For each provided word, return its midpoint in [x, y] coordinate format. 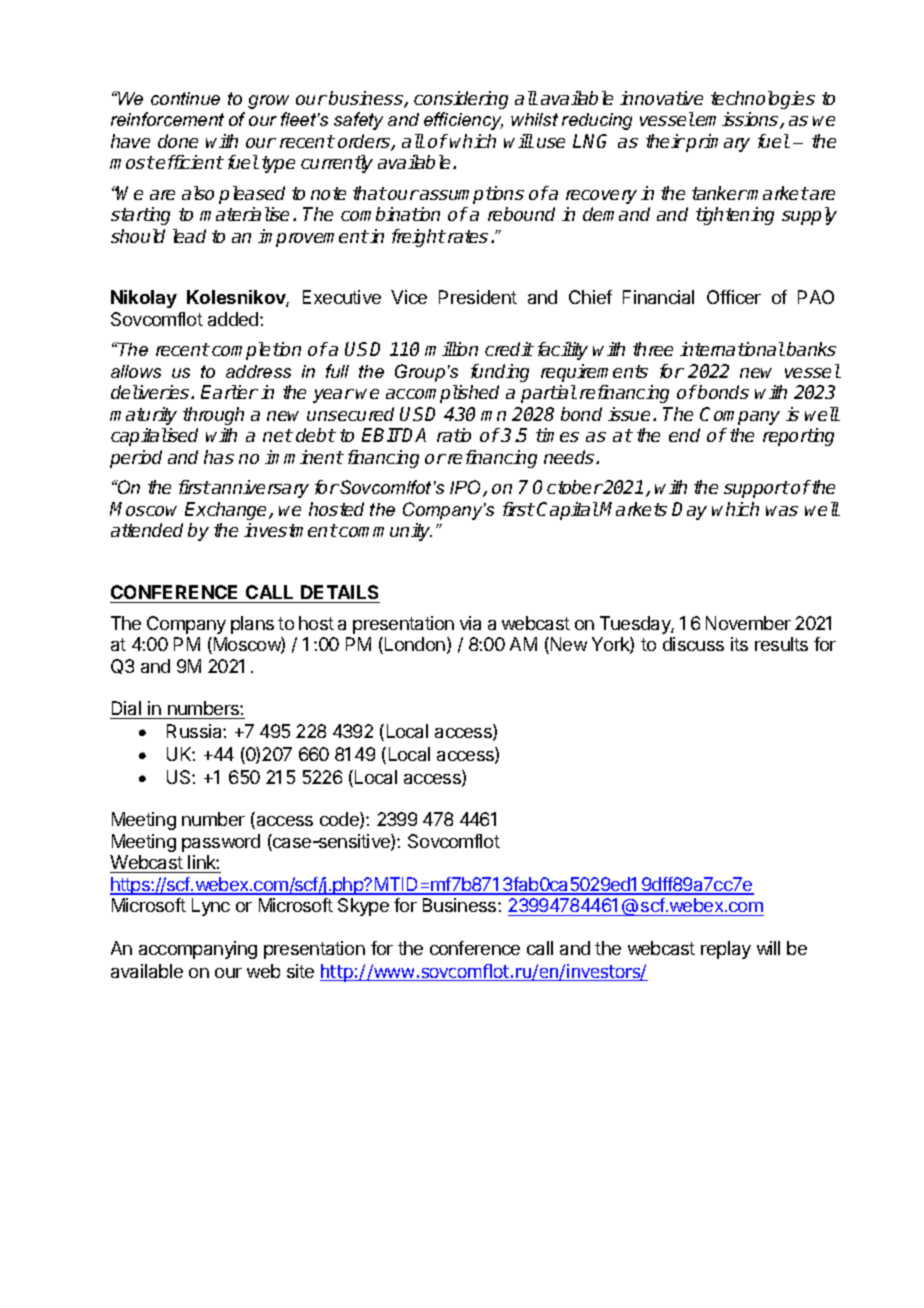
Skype [363, 907]
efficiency [463, 121]
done [178, 141]
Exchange [227, 511]
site [300, 971]
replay [726, 950]
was [782, 511]
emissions [738, 120]
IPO [467, 488]
